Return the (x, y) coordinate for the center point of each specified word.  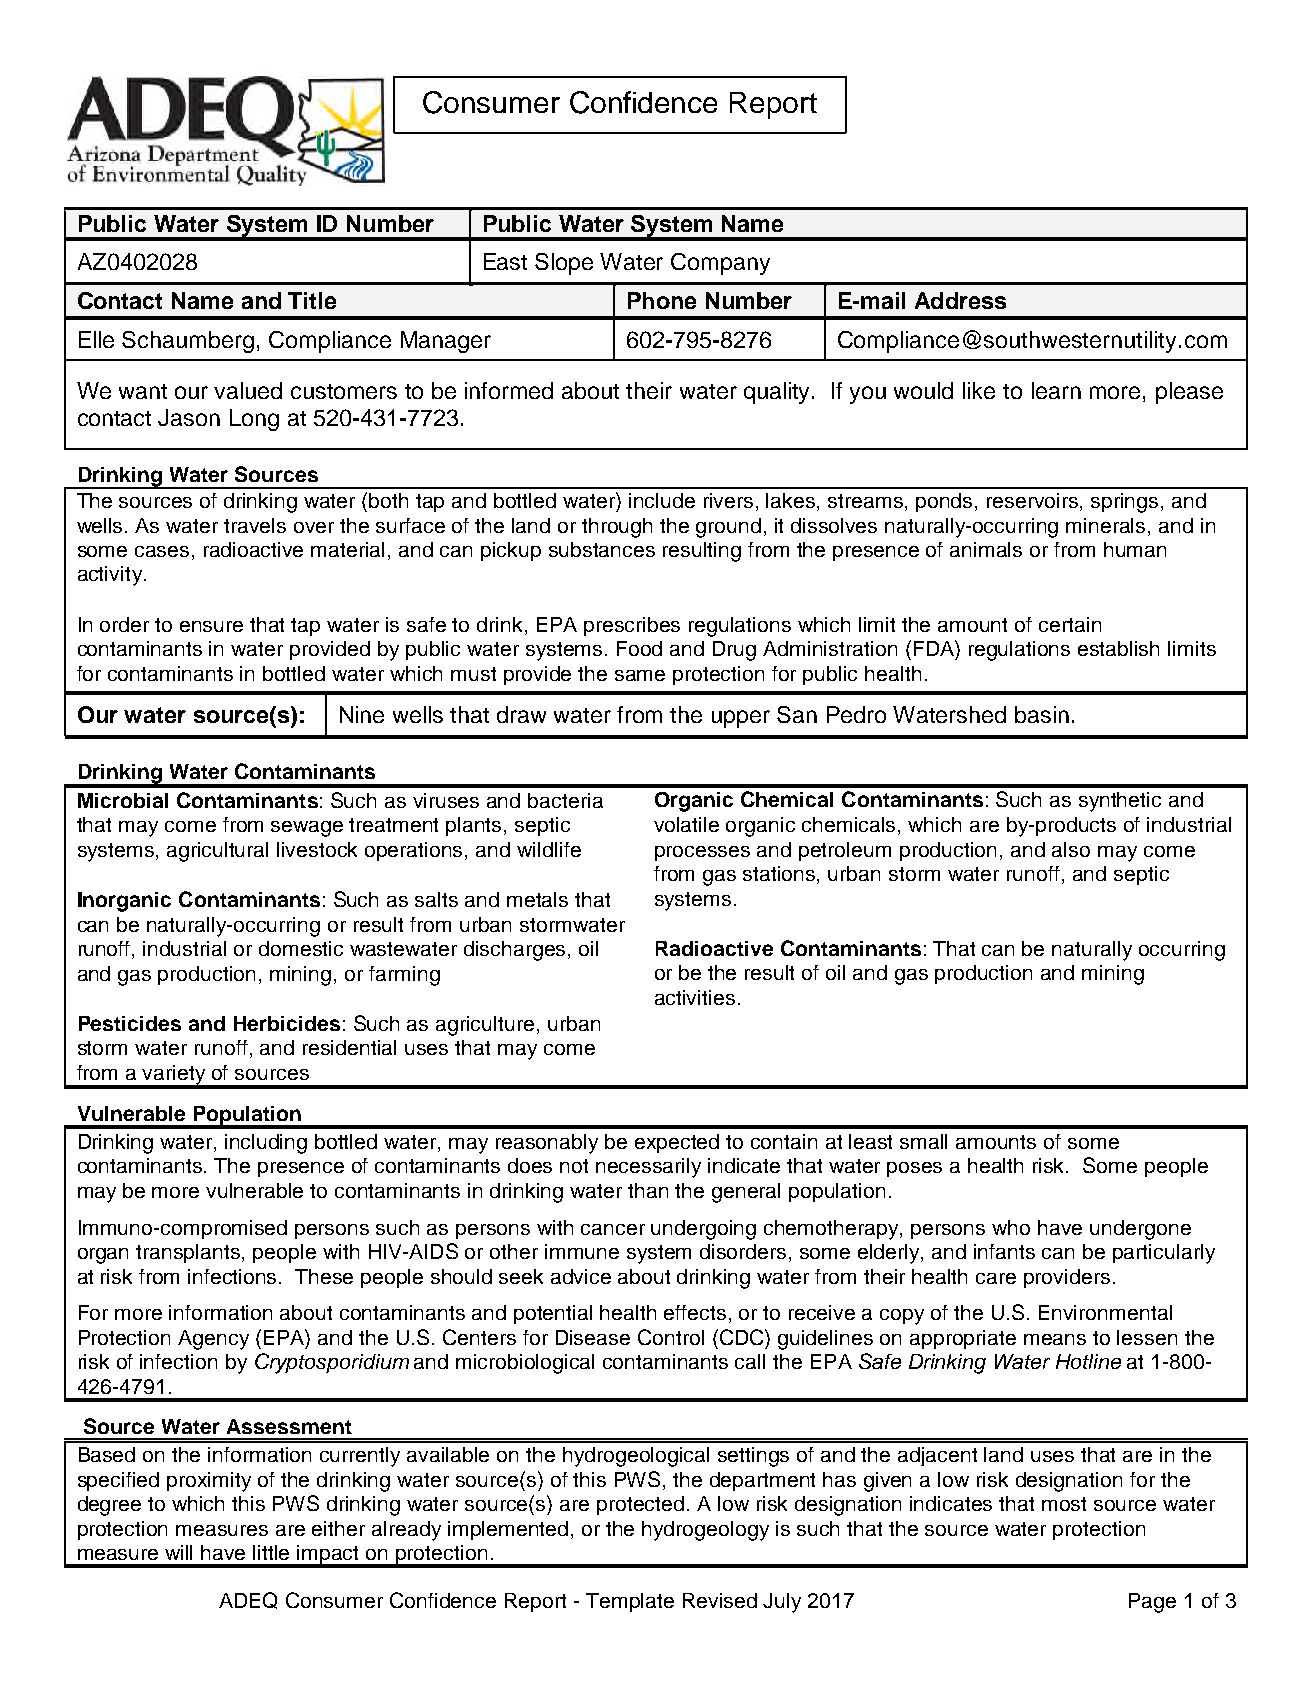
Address (960, 300)
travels (255, 525)
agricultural (217, 852)
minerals (1105, 525)
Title (312, 300)
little (271, 1552)
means (1055, 1339)
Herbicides (287, 1023)
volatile (686, 824)
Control (671, 1337)
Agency (213, 1340)
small (923, 1141)
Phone (662, 300)
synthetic (1120, 802)
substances (602, 549)
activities (695, 997)
